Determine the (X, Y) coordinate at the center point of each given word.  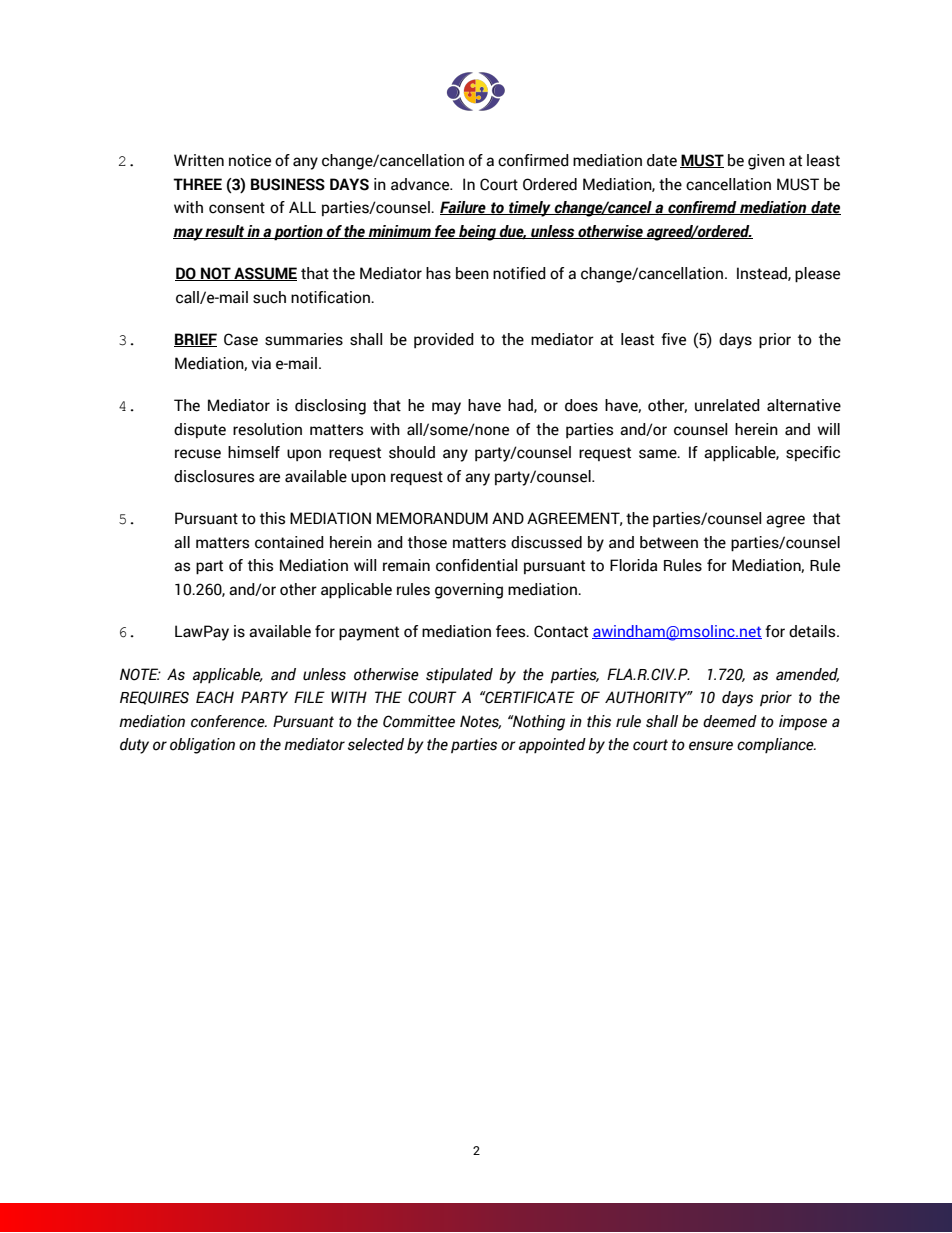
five (673, 339)
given (766, 162)
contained (289, 542)
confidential (476, 565)
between (669, 542)
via (261, 363)
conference (229, 721)
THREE (197, 184)
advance (421, 184)
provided (444, 340)
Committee (419, 721)
